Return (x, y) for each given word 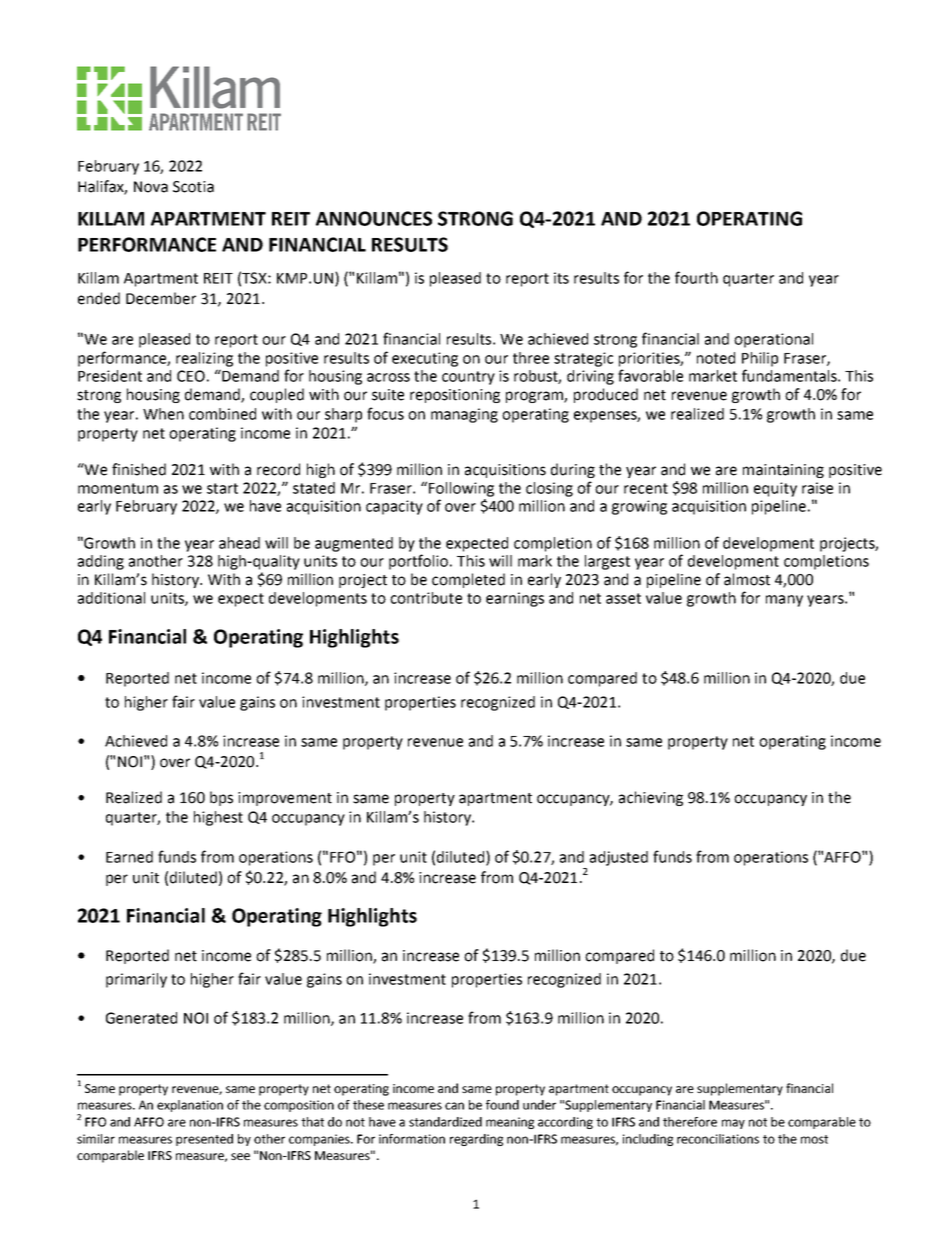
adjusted (619, 858)
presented (204, 1140)
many (784, 601)
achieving (651, 798)
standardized (445, 1122)
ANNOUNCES (374, 218)
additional (111, 598)
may (733, 1124)
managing (464, 415)
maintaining (783, 471)
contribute (426, 598)
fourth (696, 277)
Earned (129, 857)
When (163, 414)
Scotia (193, 187)
